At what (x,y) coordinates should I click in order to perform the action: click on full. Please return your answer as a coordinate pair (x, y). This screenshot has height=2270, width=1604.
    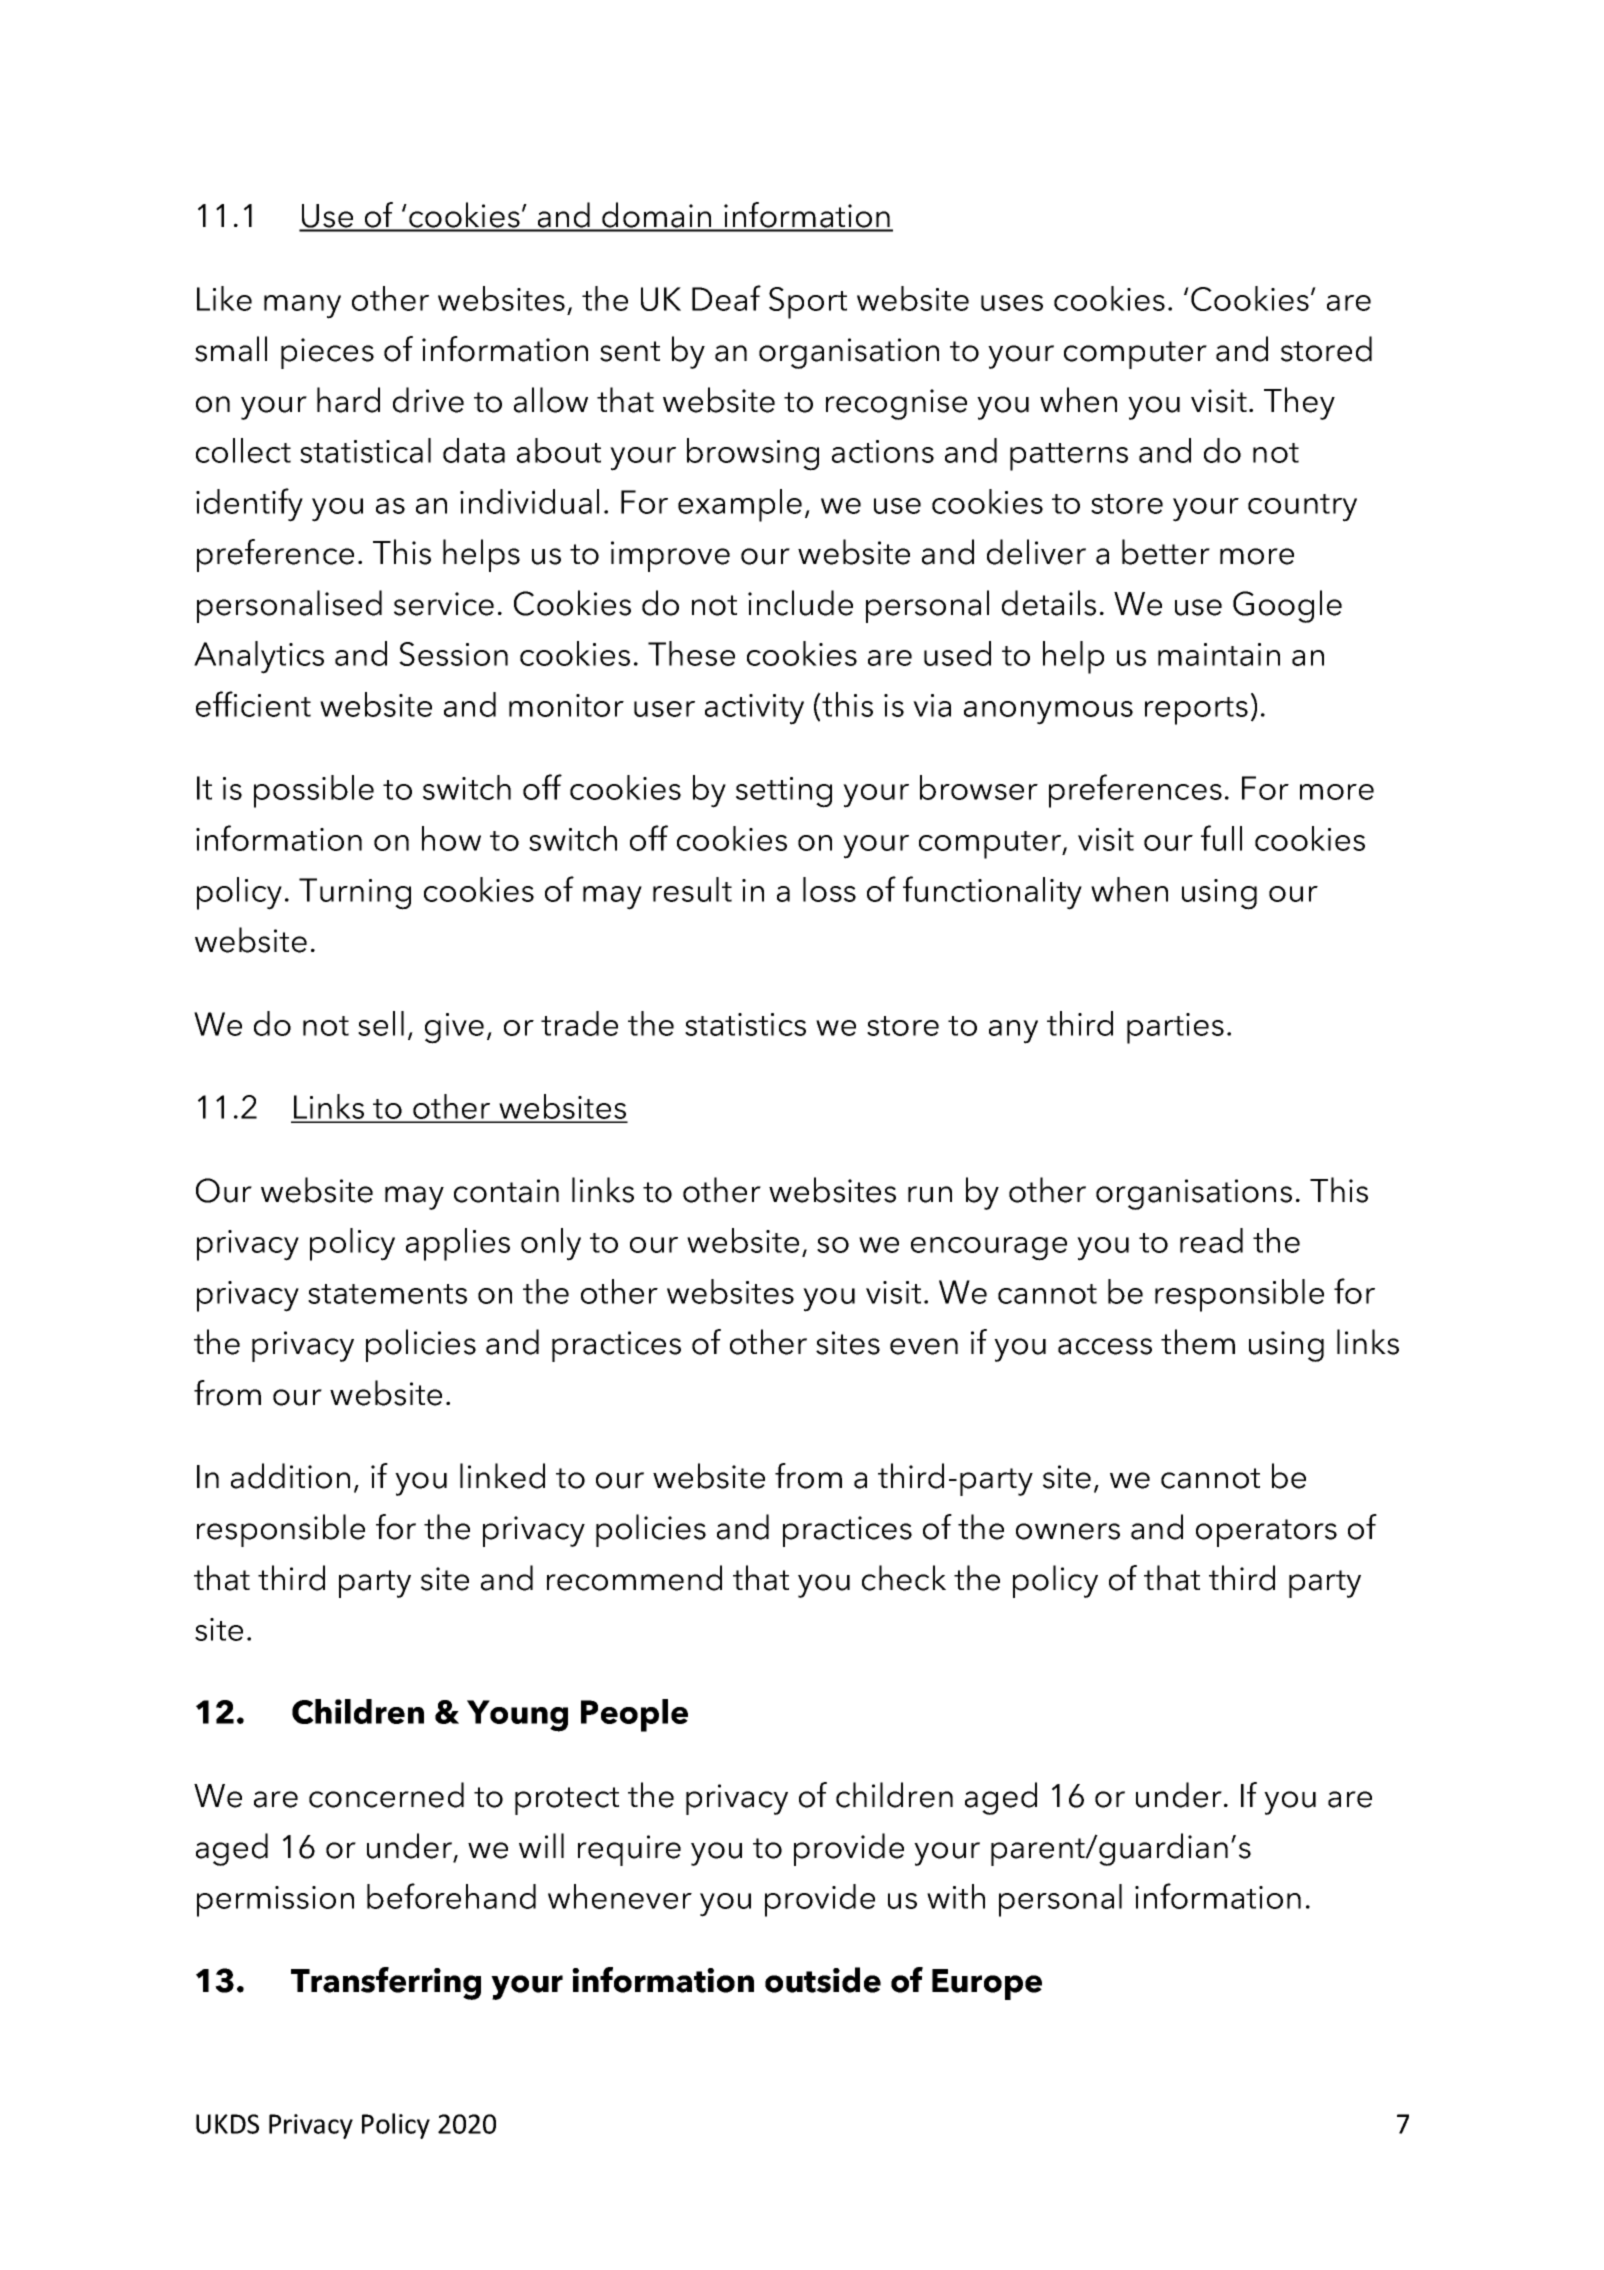
    Looking at the image, I should click on (1221, 838).
